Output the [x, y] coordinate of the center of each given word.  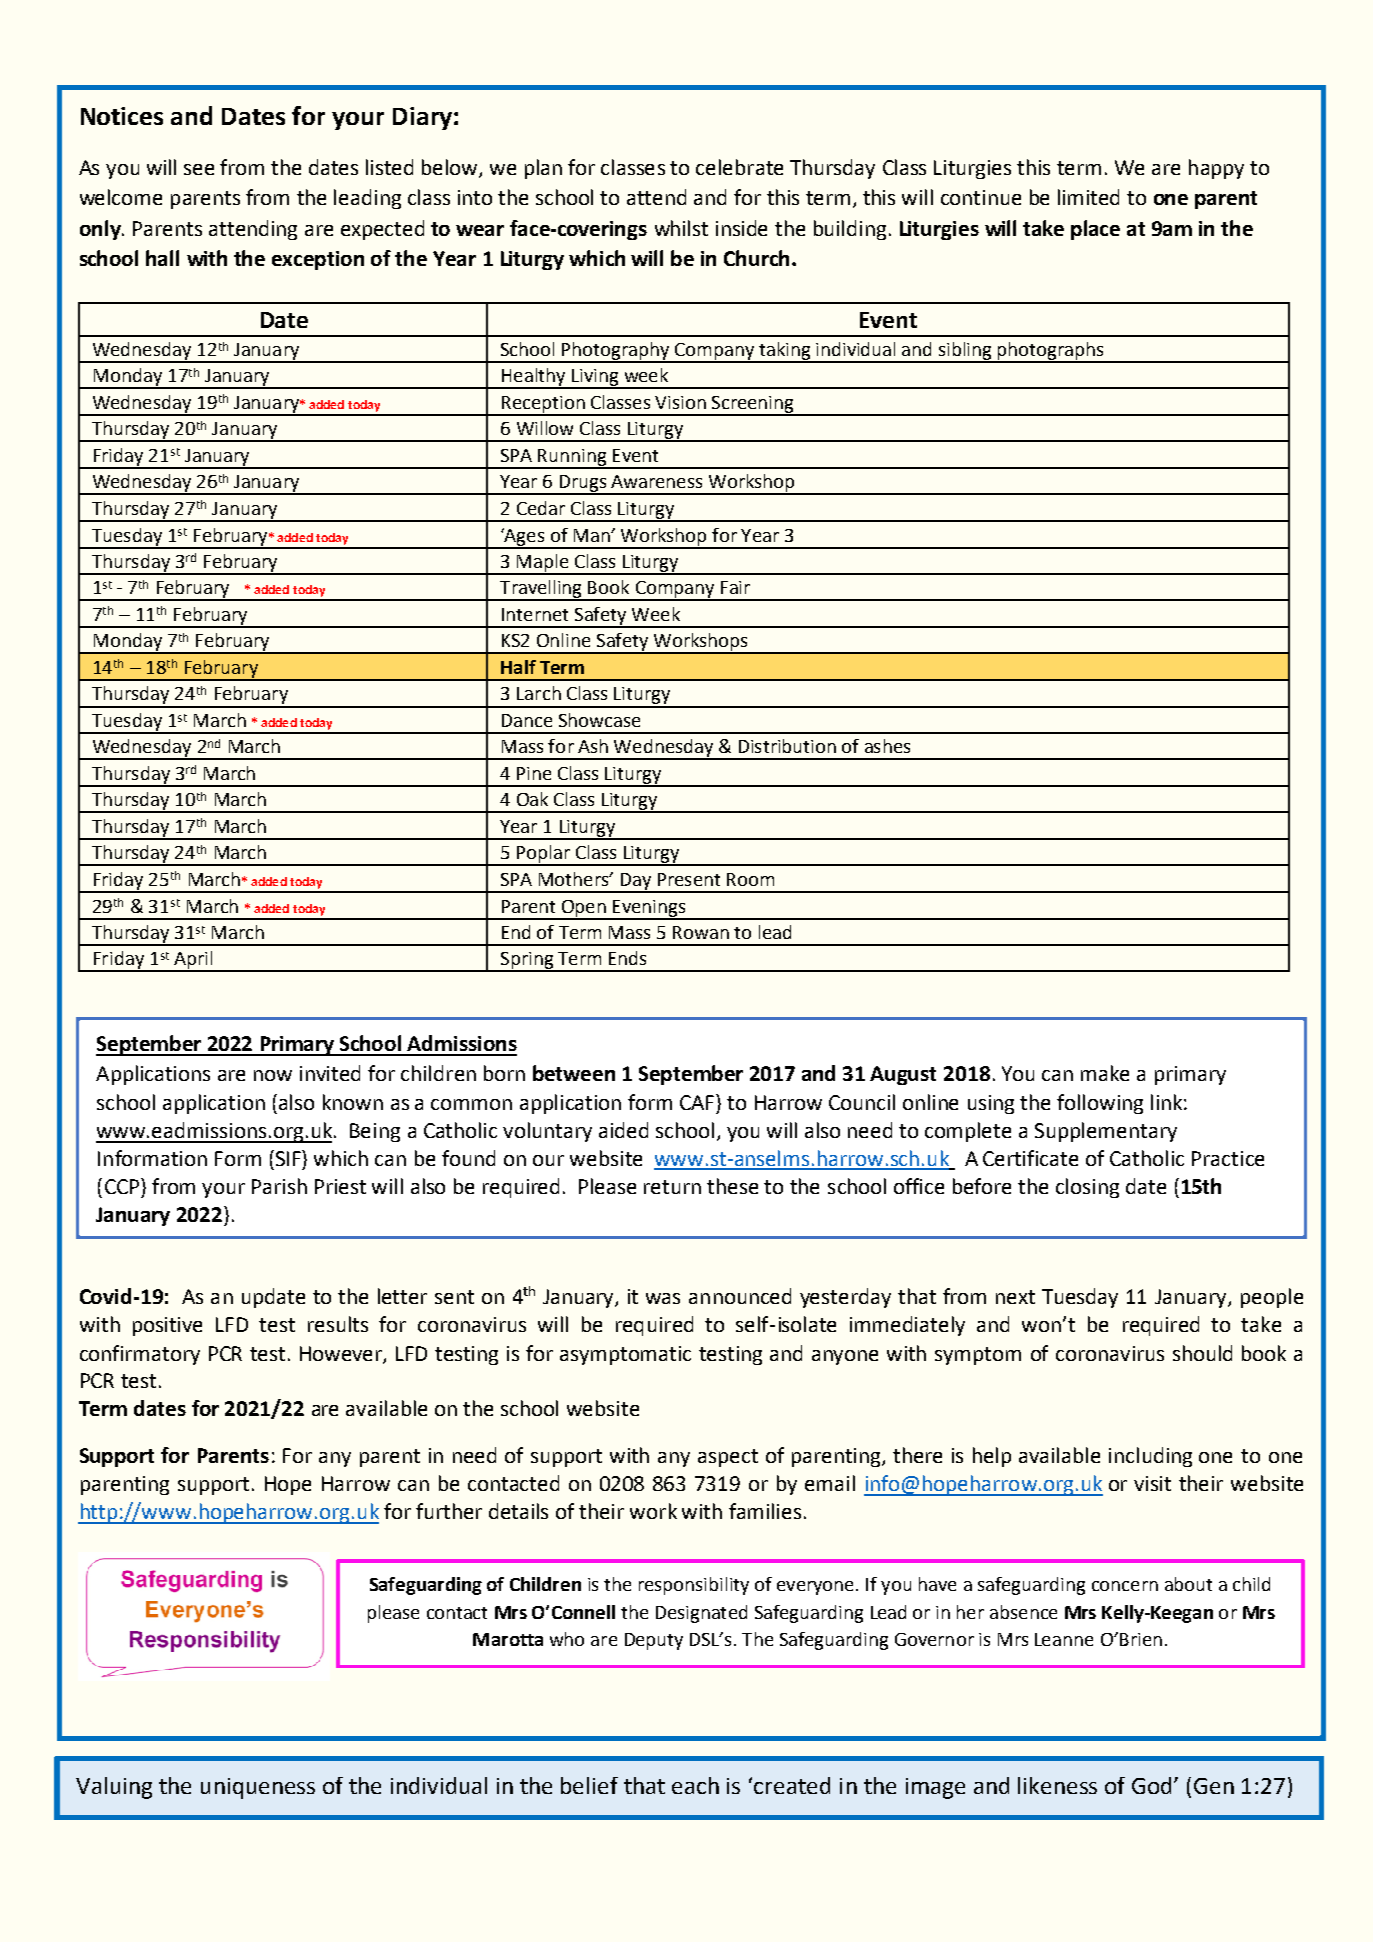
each [695, 1785]
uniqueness [258, 1788]
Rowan [701, 932]
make [1105, 1073]
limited [1088, 197]
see [199, 169]
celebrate [739, 167]
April [193, 961]
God [1151, 1785]
